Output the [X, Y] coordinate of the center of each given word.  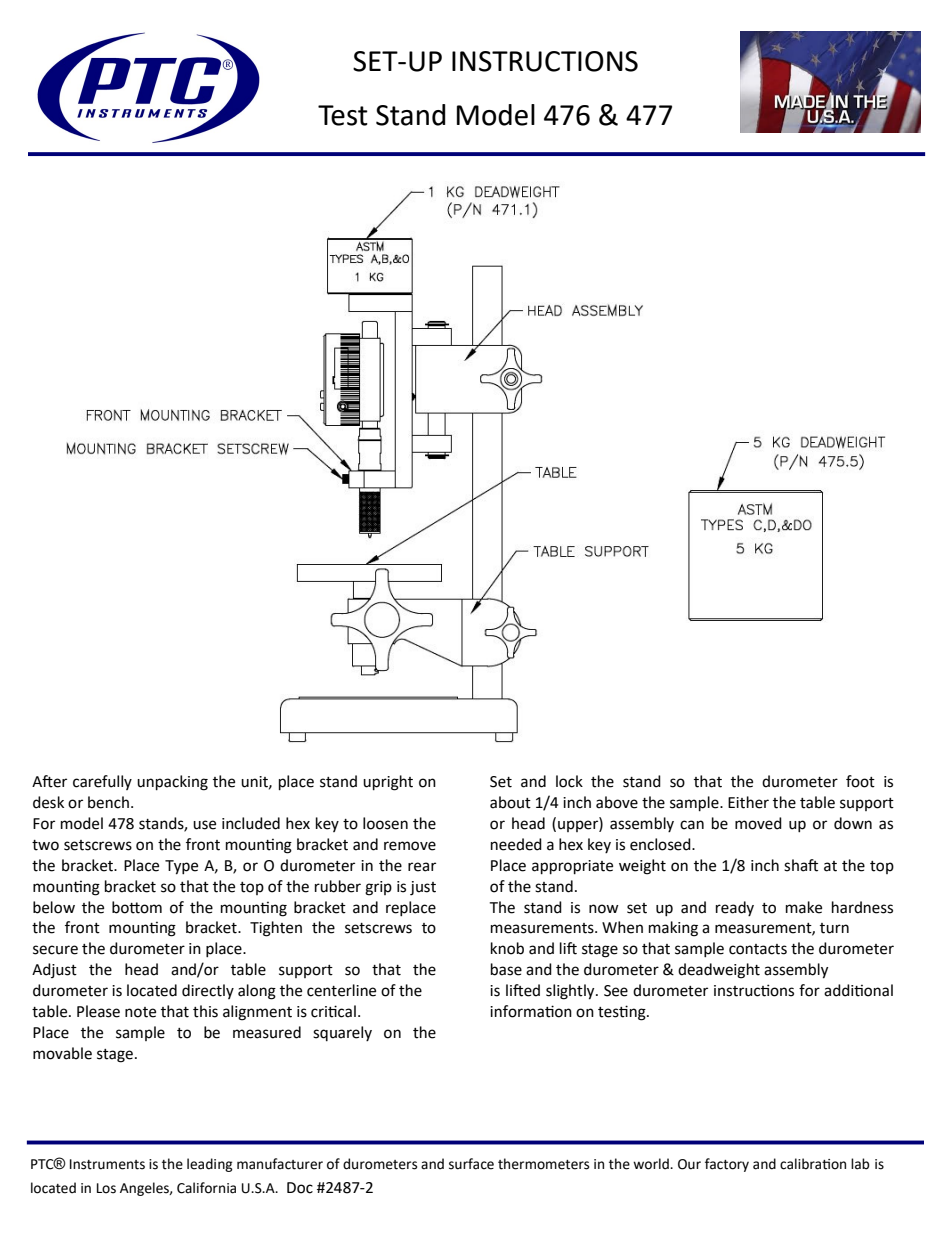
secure [55, 950]
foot [860, 781]
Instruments [107, 1164]
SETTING [458, 733]
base [506, 969]
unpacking [172, 783]
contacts [758, 949]
